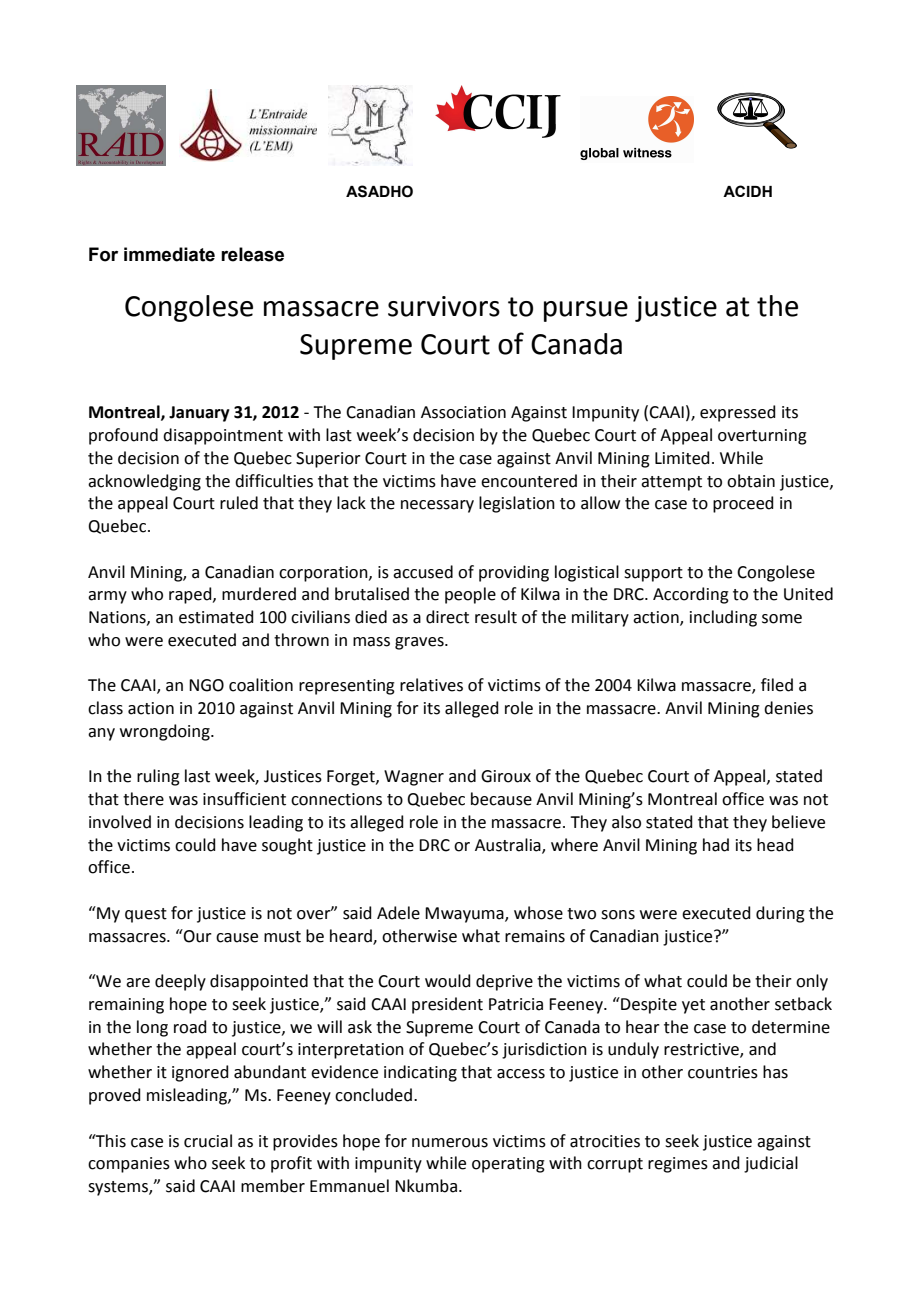  Describe the element at coordinates (723, 618) in the document. I see `including` at that location.
